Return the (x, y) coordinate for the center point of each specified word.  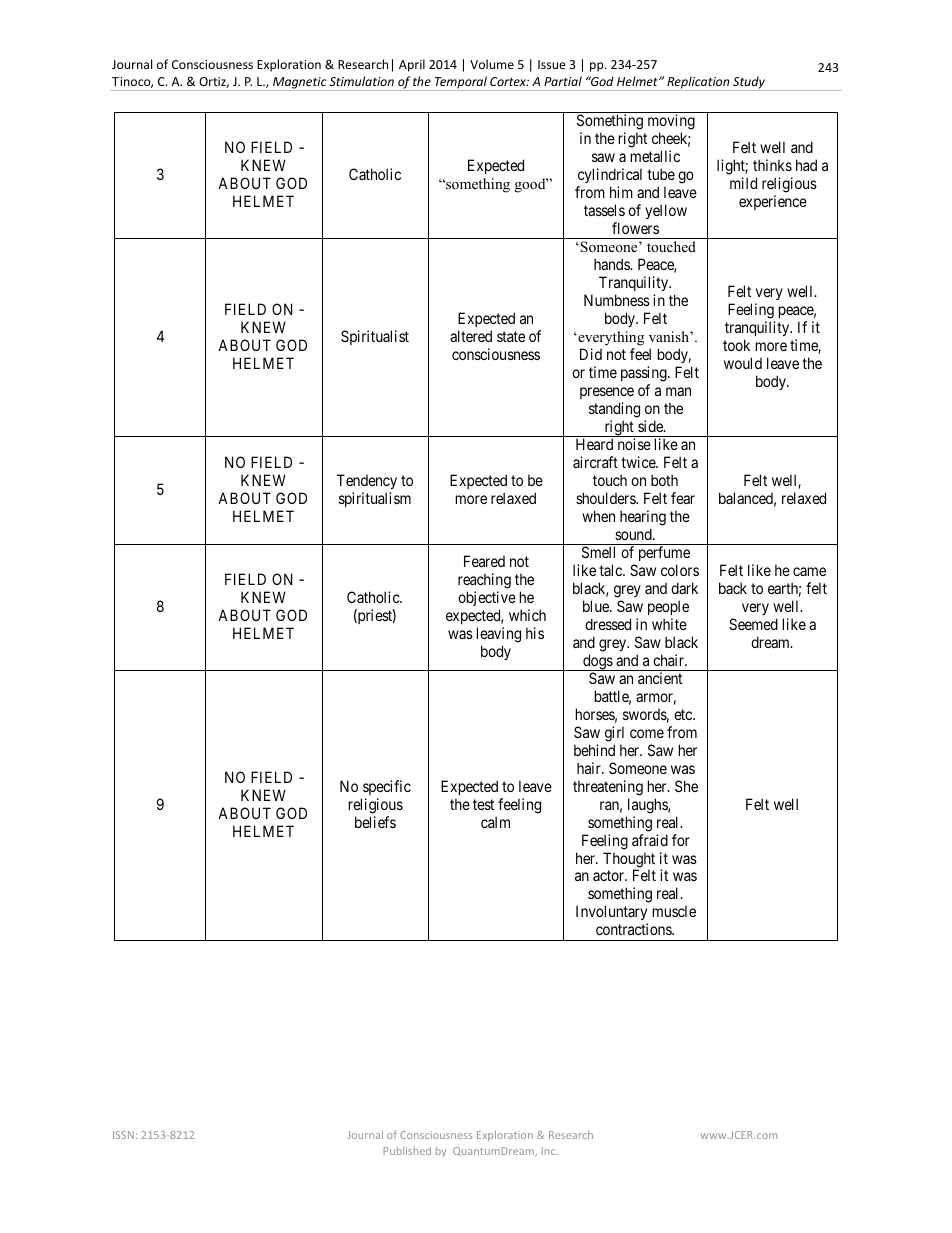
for (681, 840)
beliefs (375, 822)
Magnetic (299, 84)
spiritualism (375, 499)
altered (471, 336)
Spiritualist (375, 337)
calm (495, 822)
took (736, 345)
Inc (550, 1151)
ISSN (123, 1135)
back (733, 588)
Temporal (461, 83)
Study (749, 83)
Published (407, 1151)
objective (487, 600)
